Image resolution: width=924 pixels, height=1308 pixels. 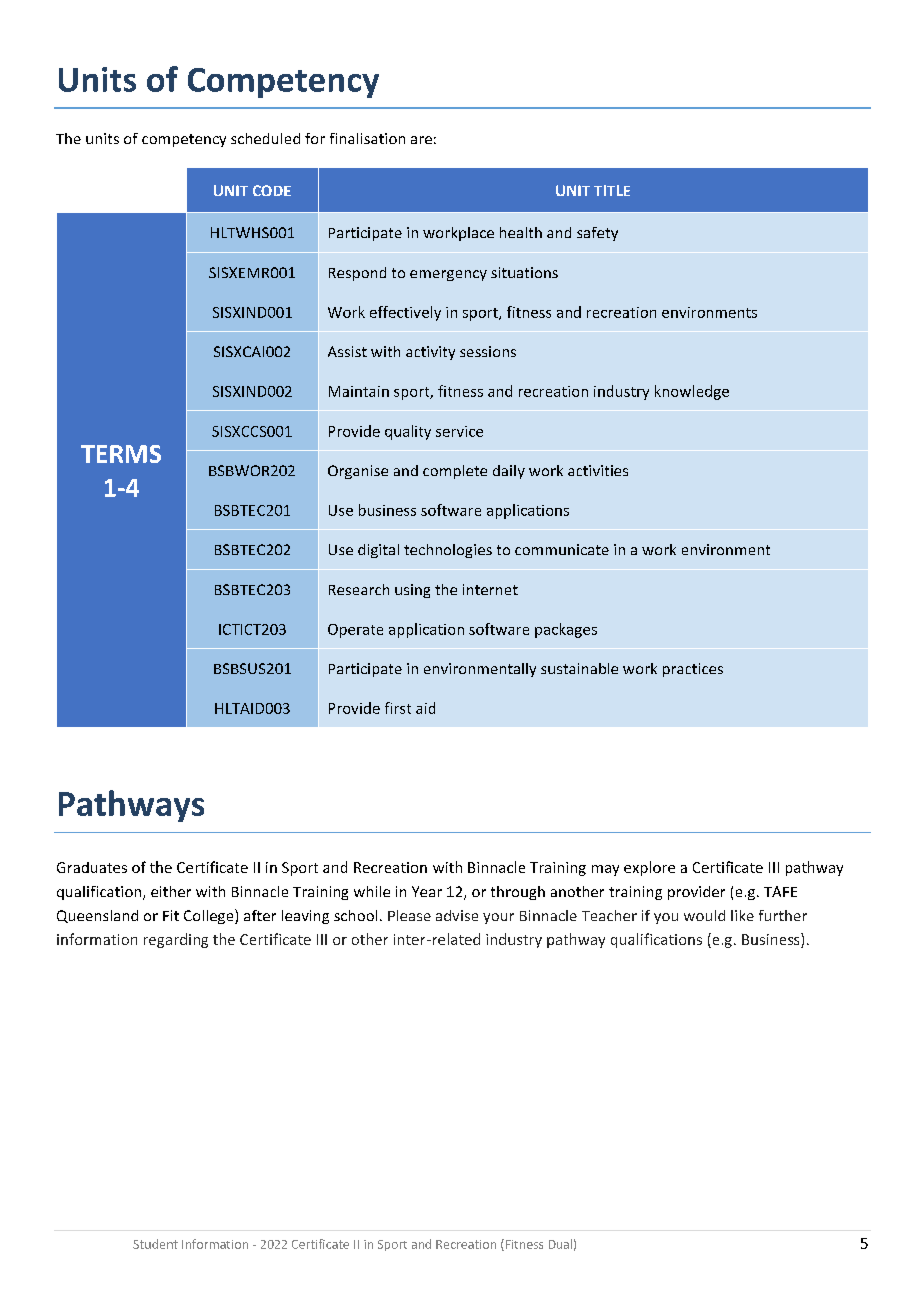 What do you see at coordinates (693, 670) in the screenshot?
I see `practices` at bounding box center [693, 670].
